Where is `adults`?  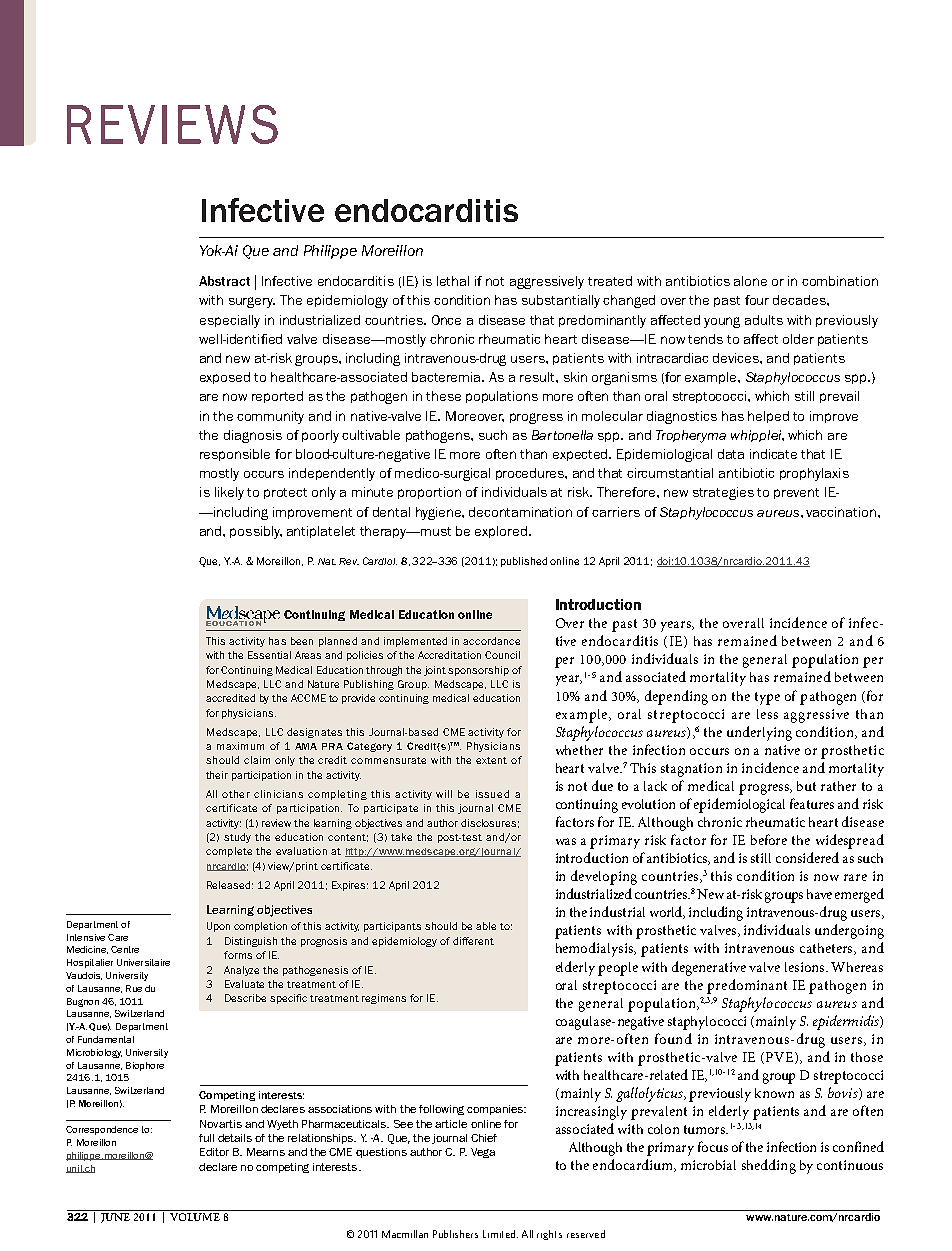
adults is located at coordinates (764, 320).
